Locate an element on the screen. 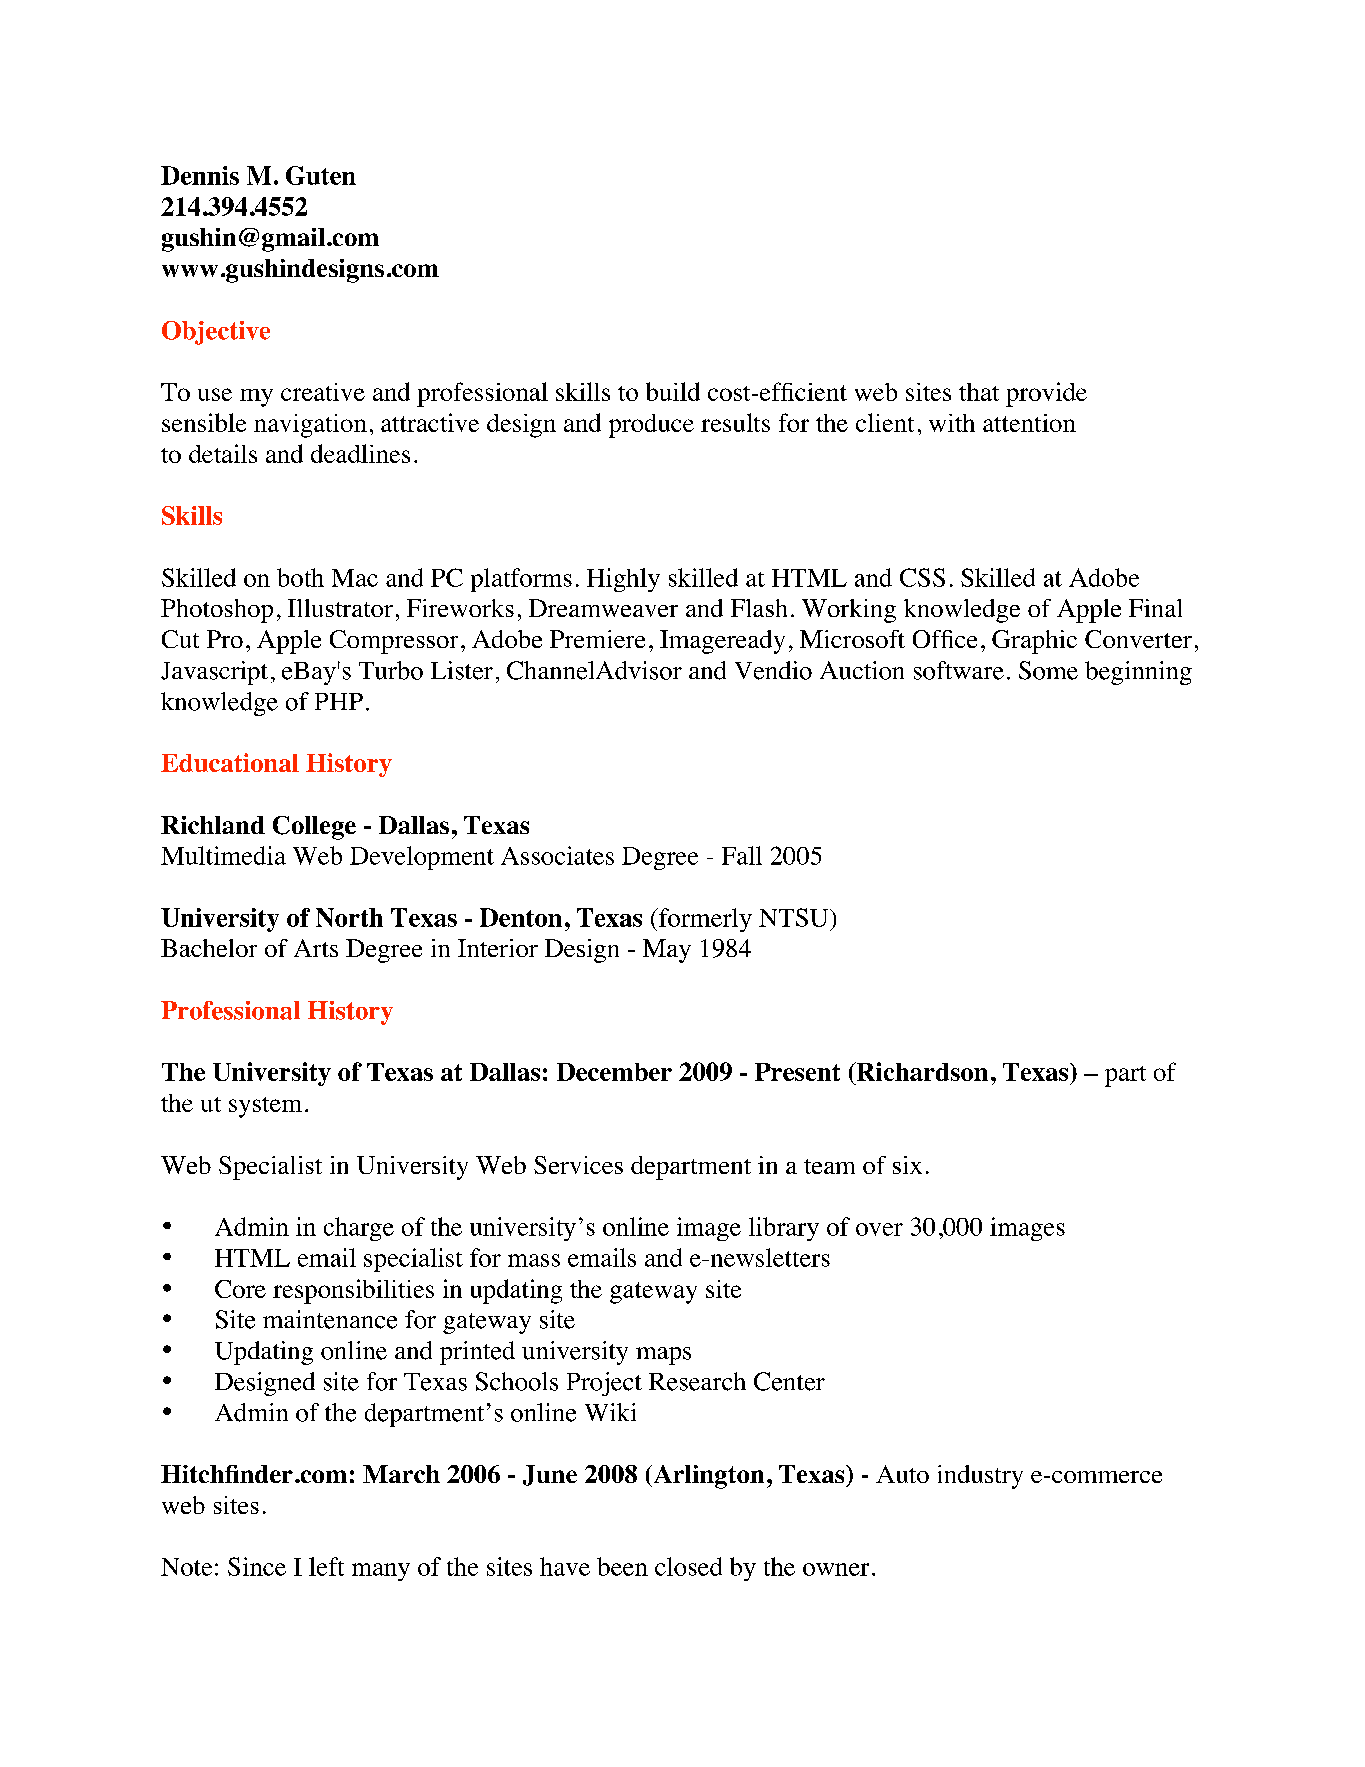 This screenshot has height=1767, width=1365. over is located at coordinates (879, 1229).
